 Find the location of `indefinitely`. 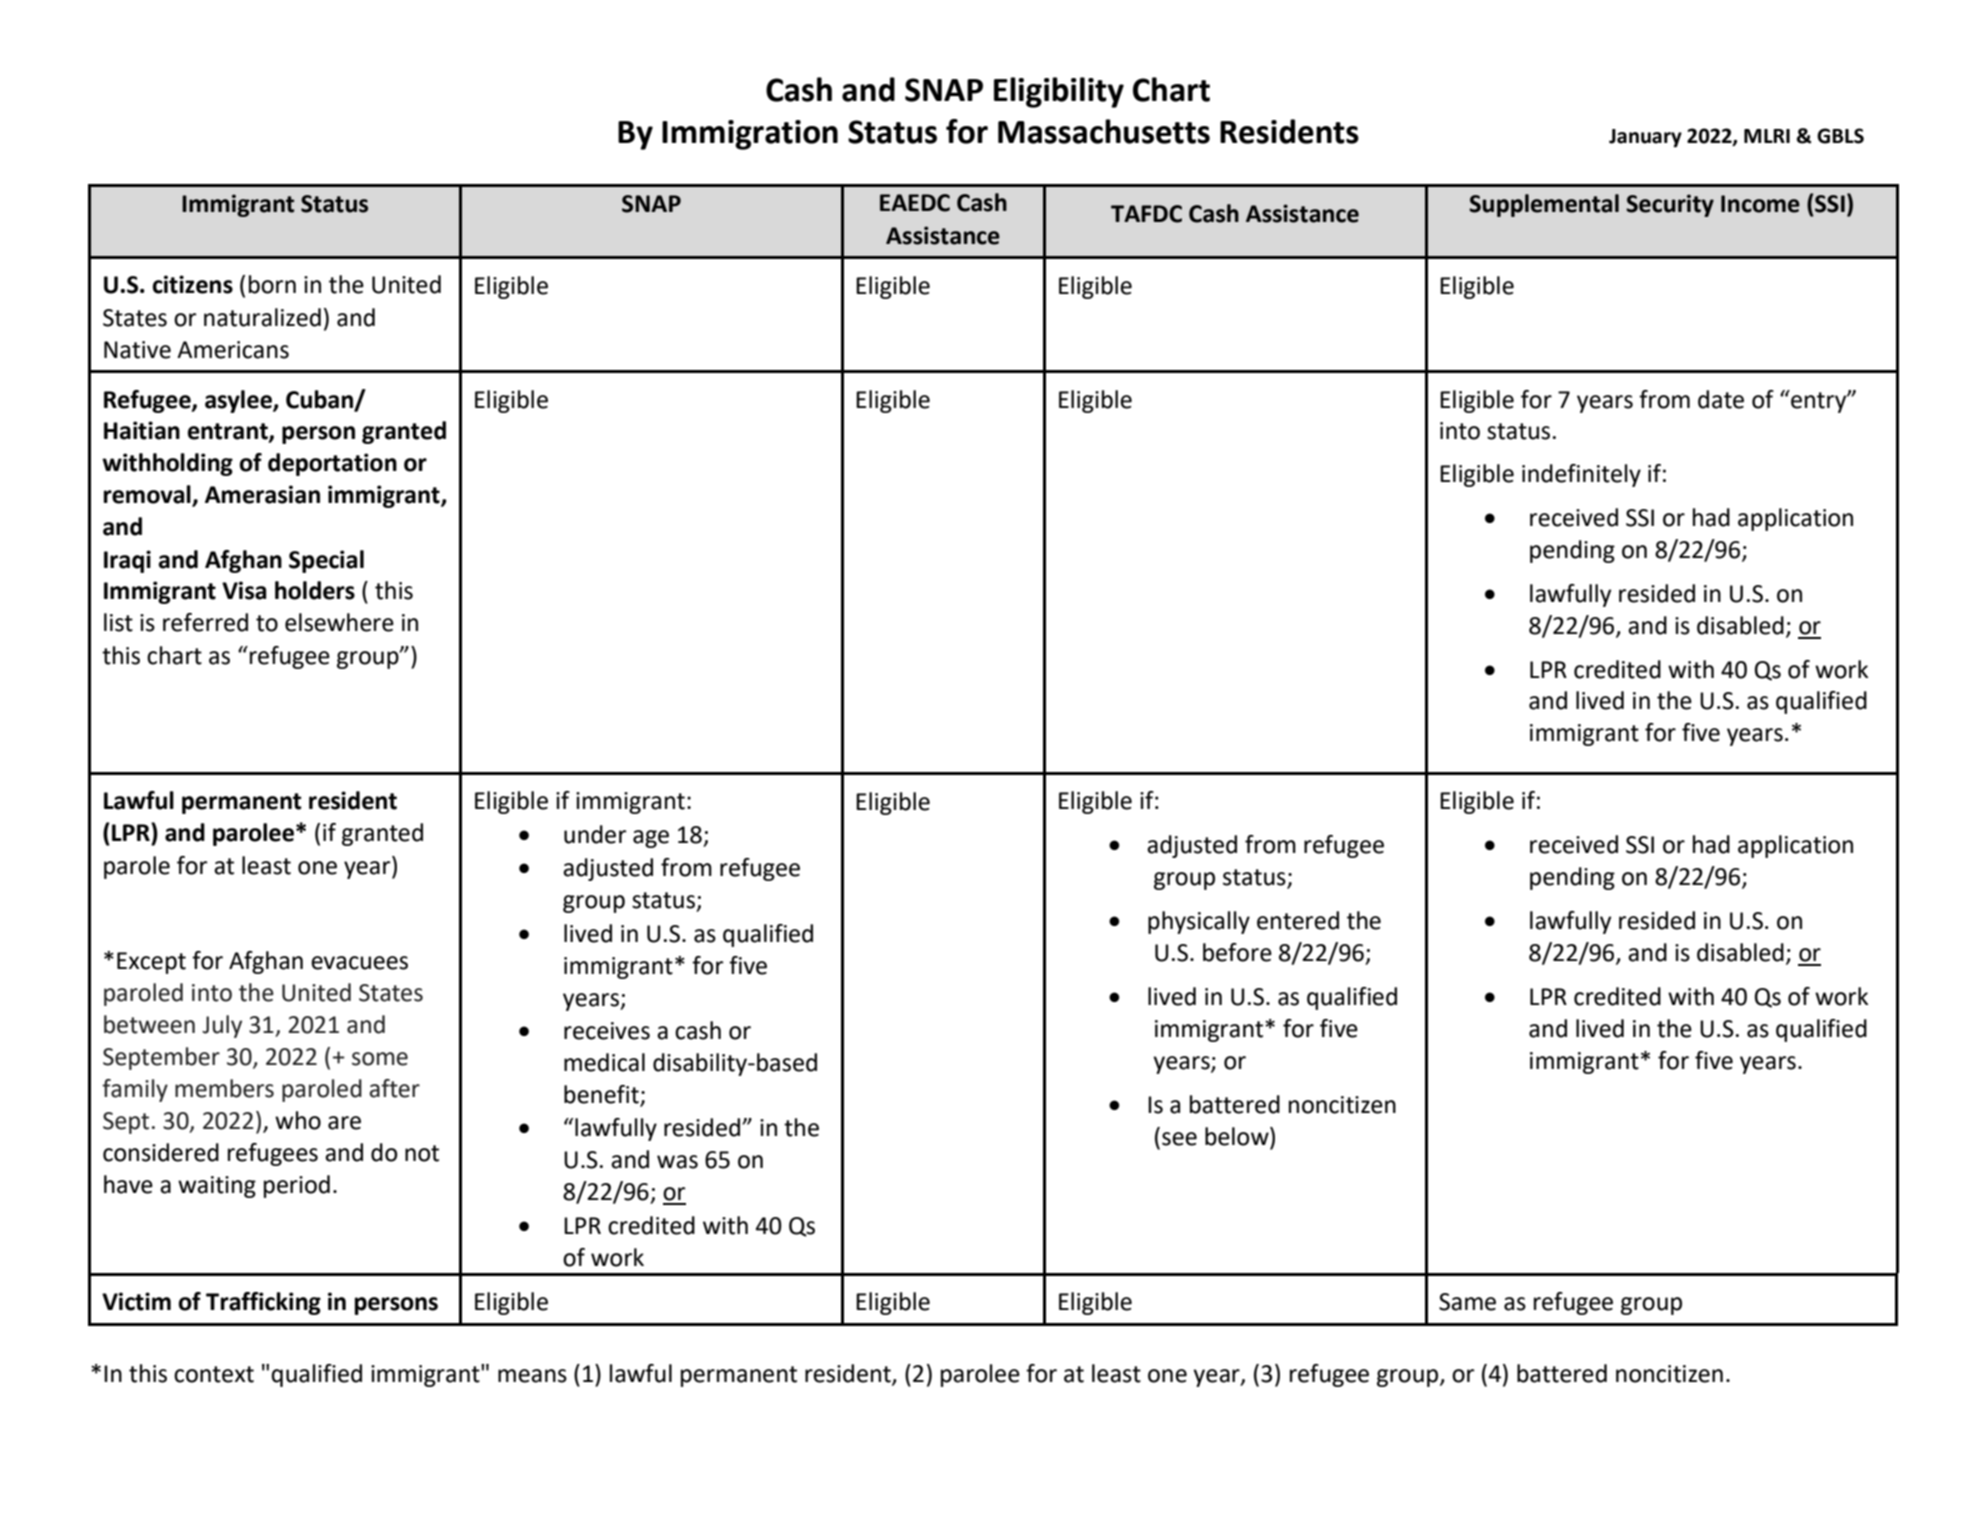

indefinitely is located at coordinates (1581, 475).
